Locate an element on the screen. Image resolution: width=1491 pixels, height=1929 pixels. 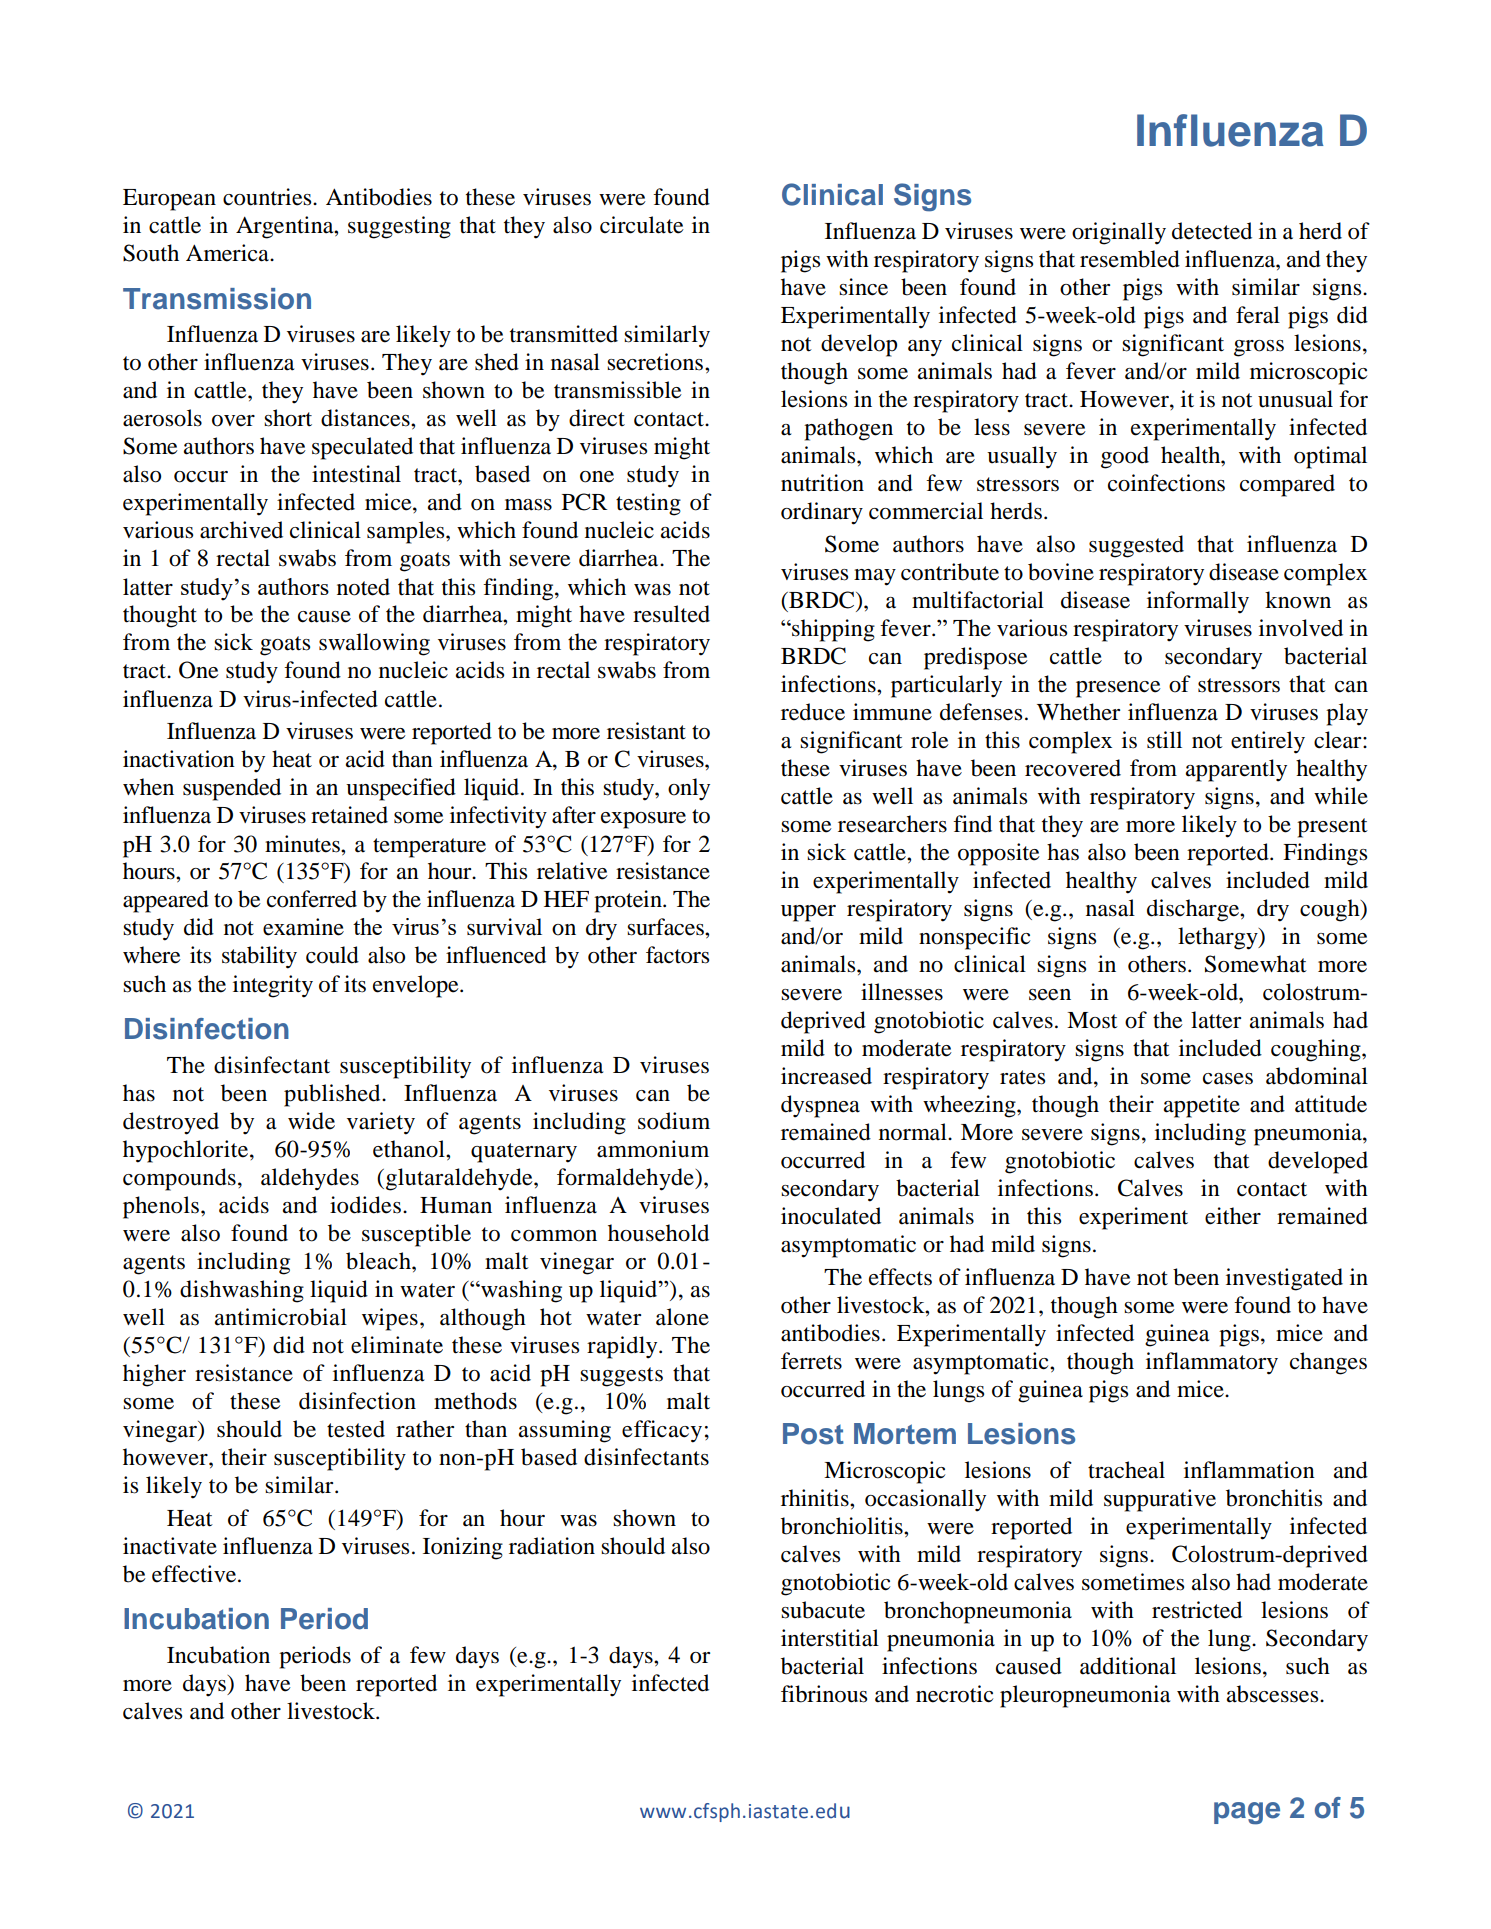
household is located at coordinates (658, 1233).
